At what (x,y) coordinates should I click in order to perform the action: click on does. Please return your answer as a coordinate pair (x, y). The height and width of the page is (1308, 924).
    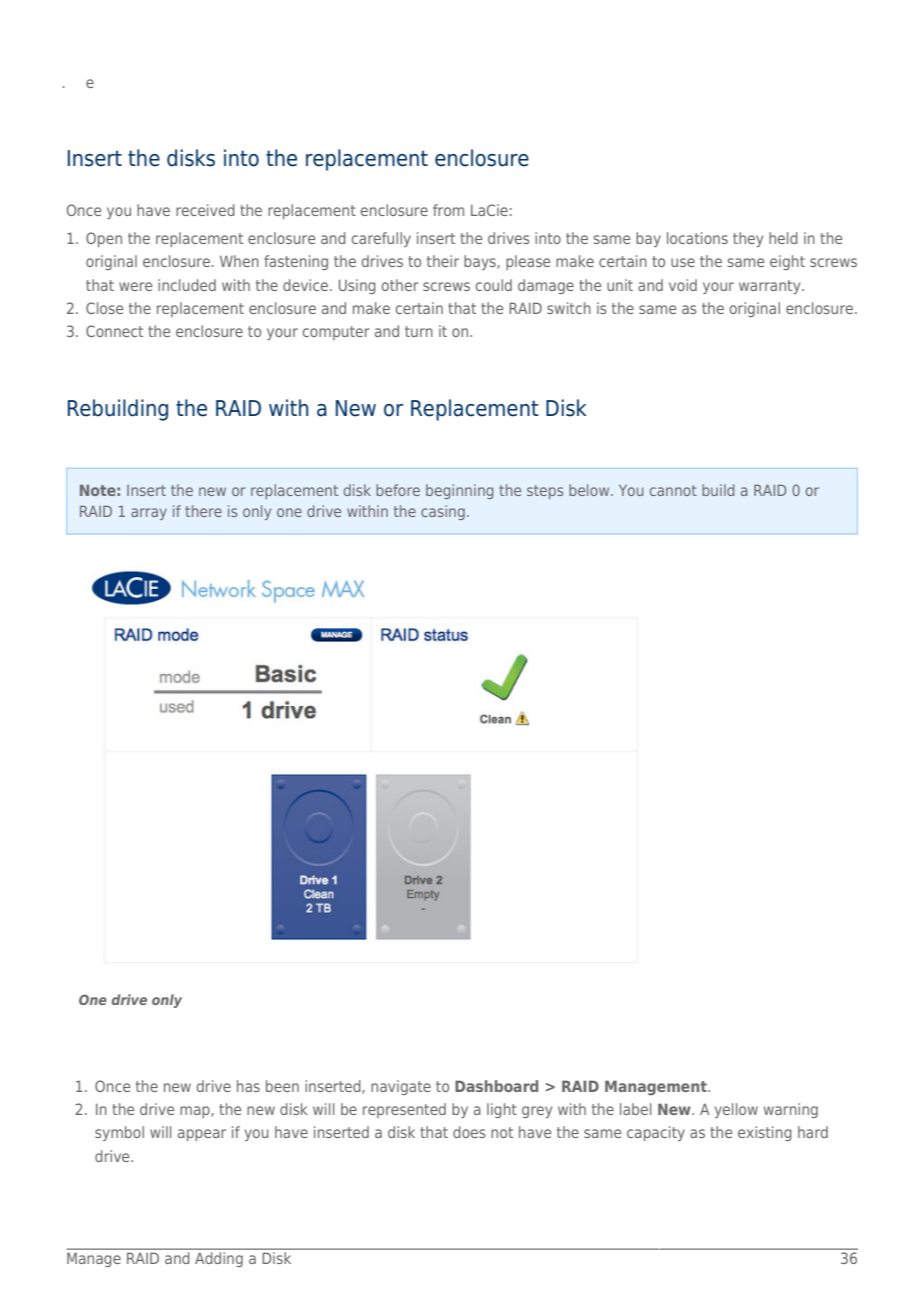
    Looking at the image, I should click on (469, 1132).
